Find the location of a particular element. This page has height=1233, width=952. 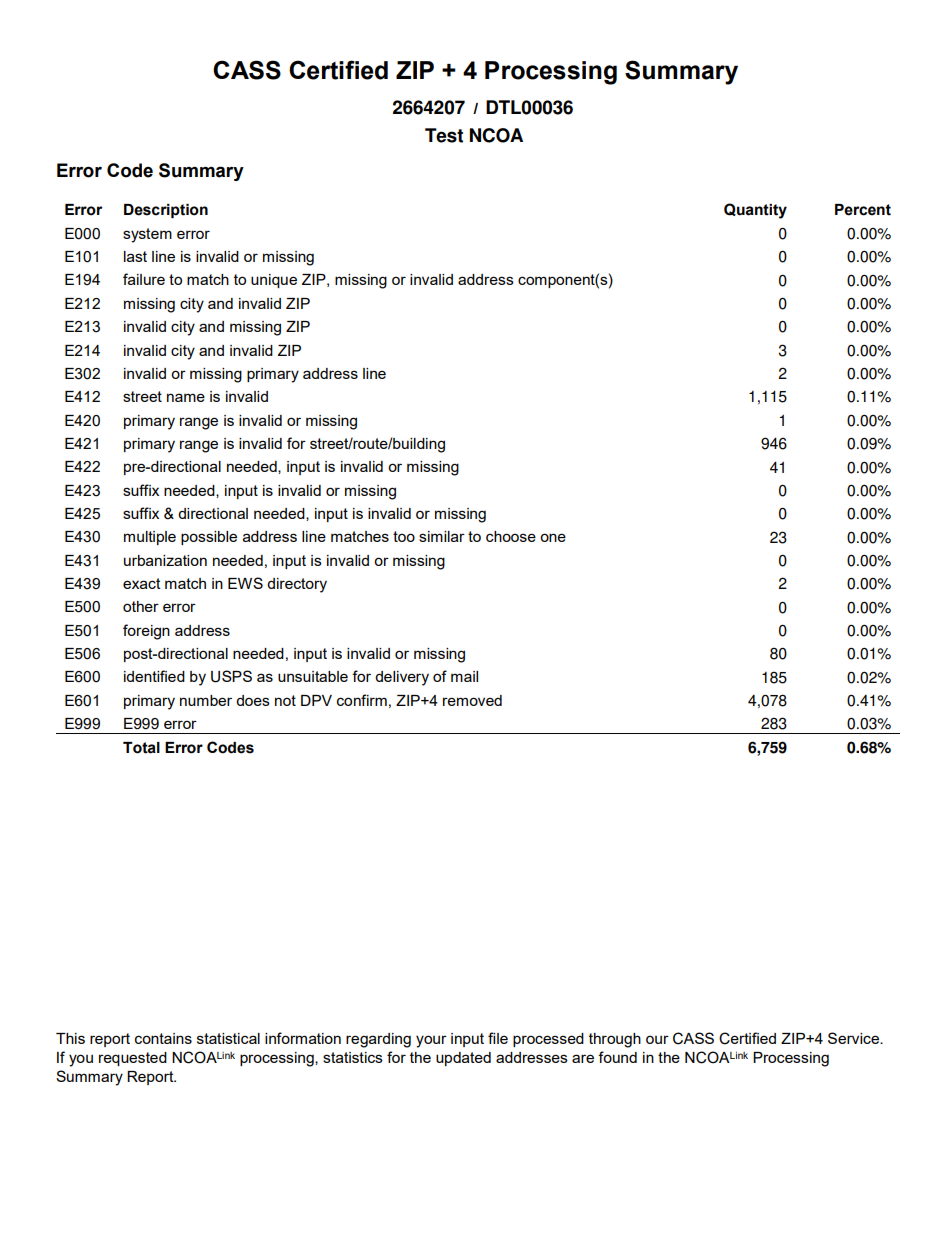

name is located at coordinates (186, 397).
